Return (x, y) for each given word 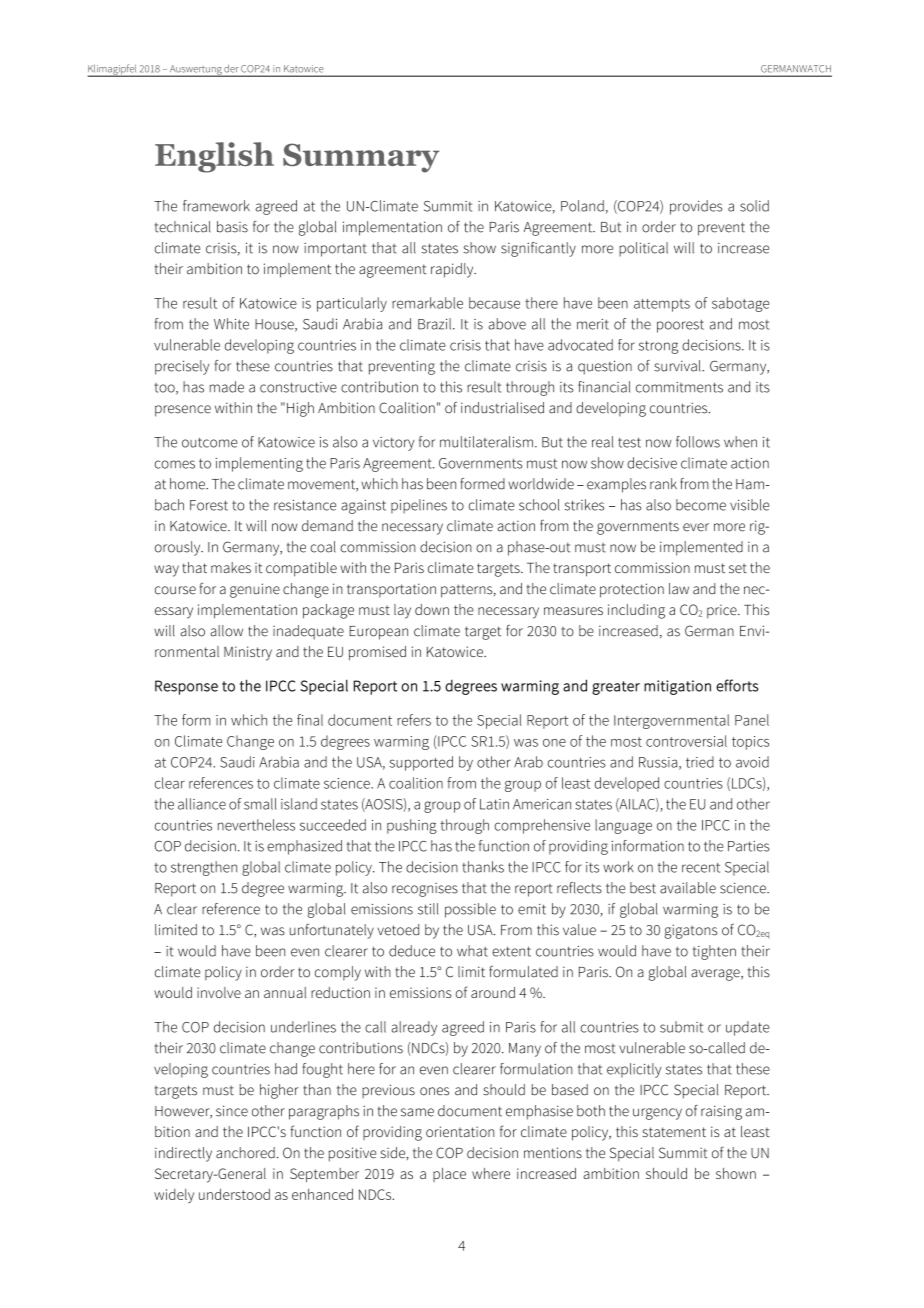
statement (674, 1132)
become (701, 505)
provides (696, 207)
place (449, 1175)
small (260, 804)
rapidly (453, 270)
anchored (245, 1153)
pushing (412, 826)
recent (701, 868)
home (188, 484)
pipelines (419, 506)
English (214, 157)
